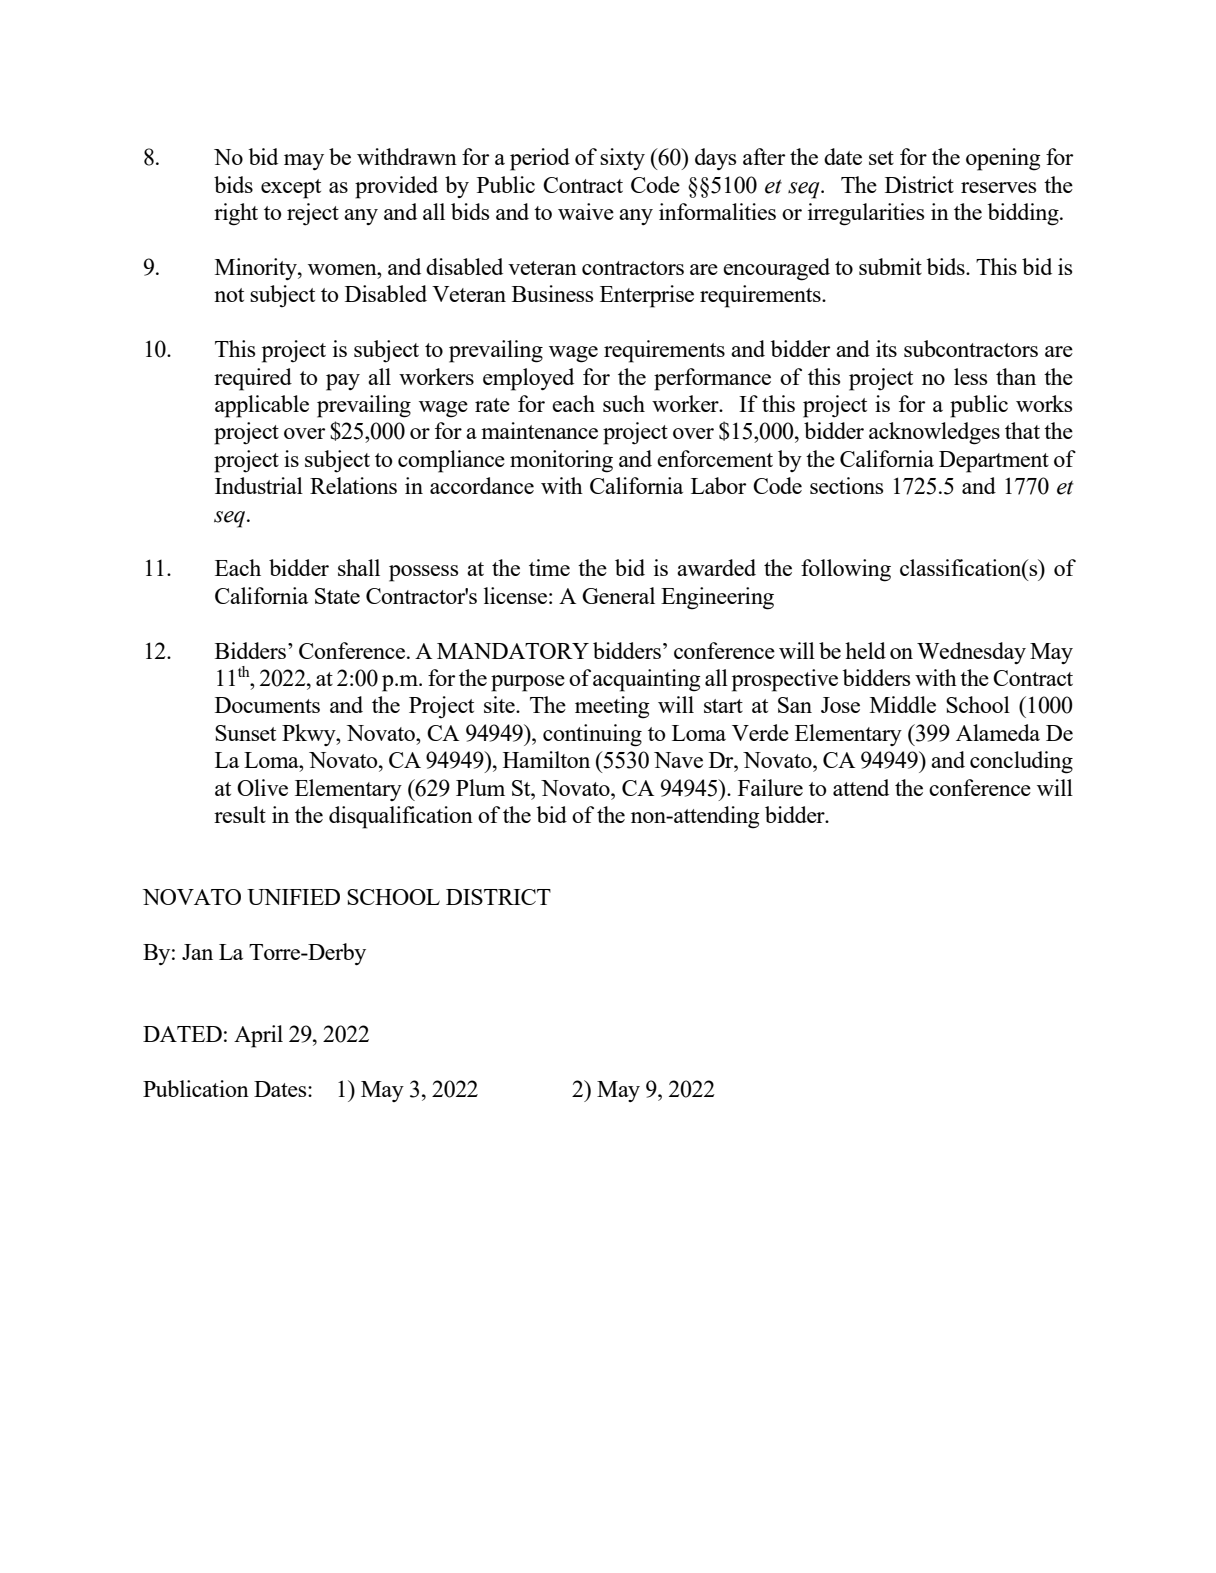 This page has width=1216, height=1573. What do you see at coordinates (267, 705) in the page?
I see `Documents` at bounding box center [267, 705].
